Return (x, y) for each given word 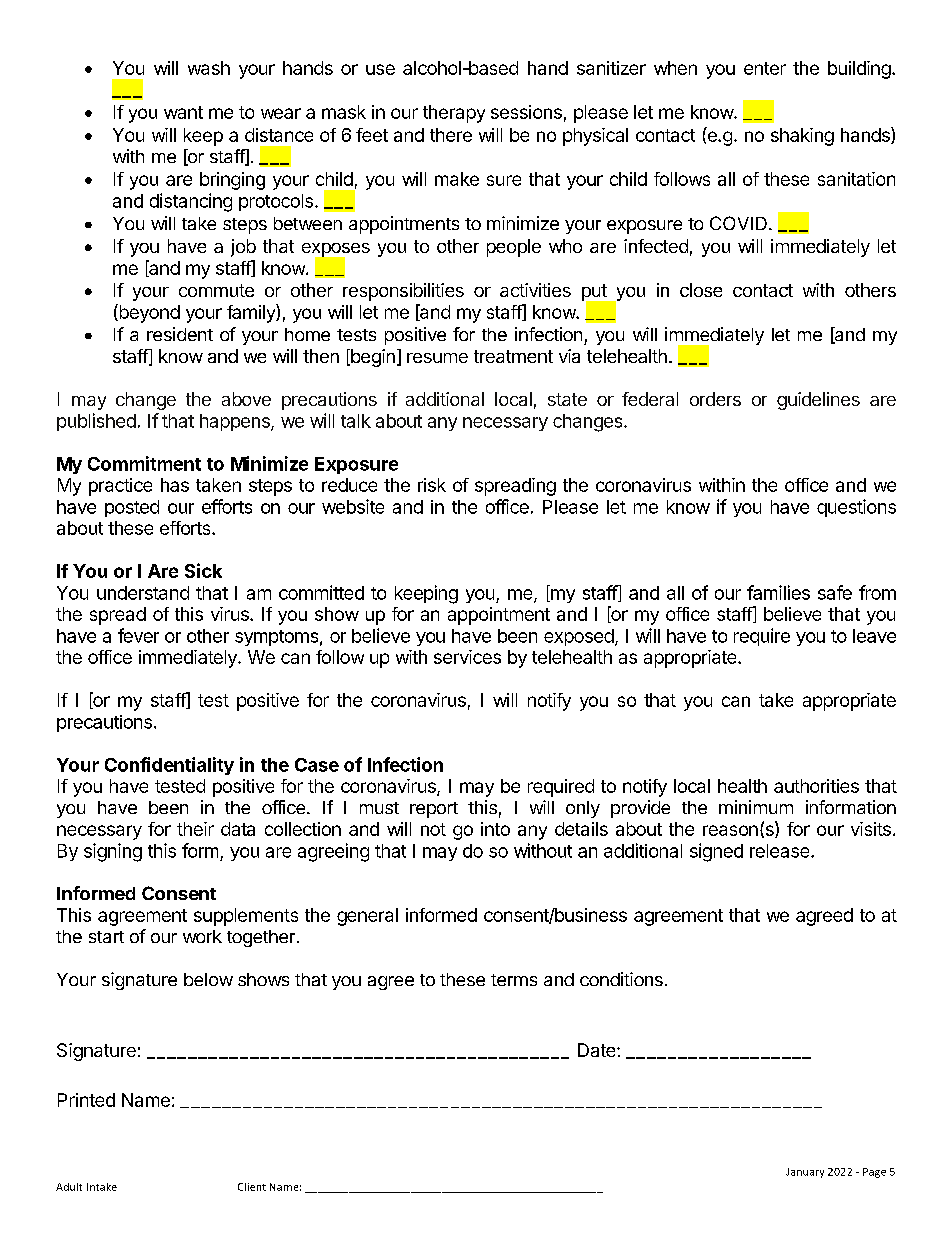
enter (765, 68)
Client (252, 1187)
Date (598, 1050)
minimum (756, 807)
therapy (454, 114)
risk (432, 485)
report (434, 810)
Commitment (144, 463)
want (183, 112)
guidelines (818, 401)
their (195, 829)
